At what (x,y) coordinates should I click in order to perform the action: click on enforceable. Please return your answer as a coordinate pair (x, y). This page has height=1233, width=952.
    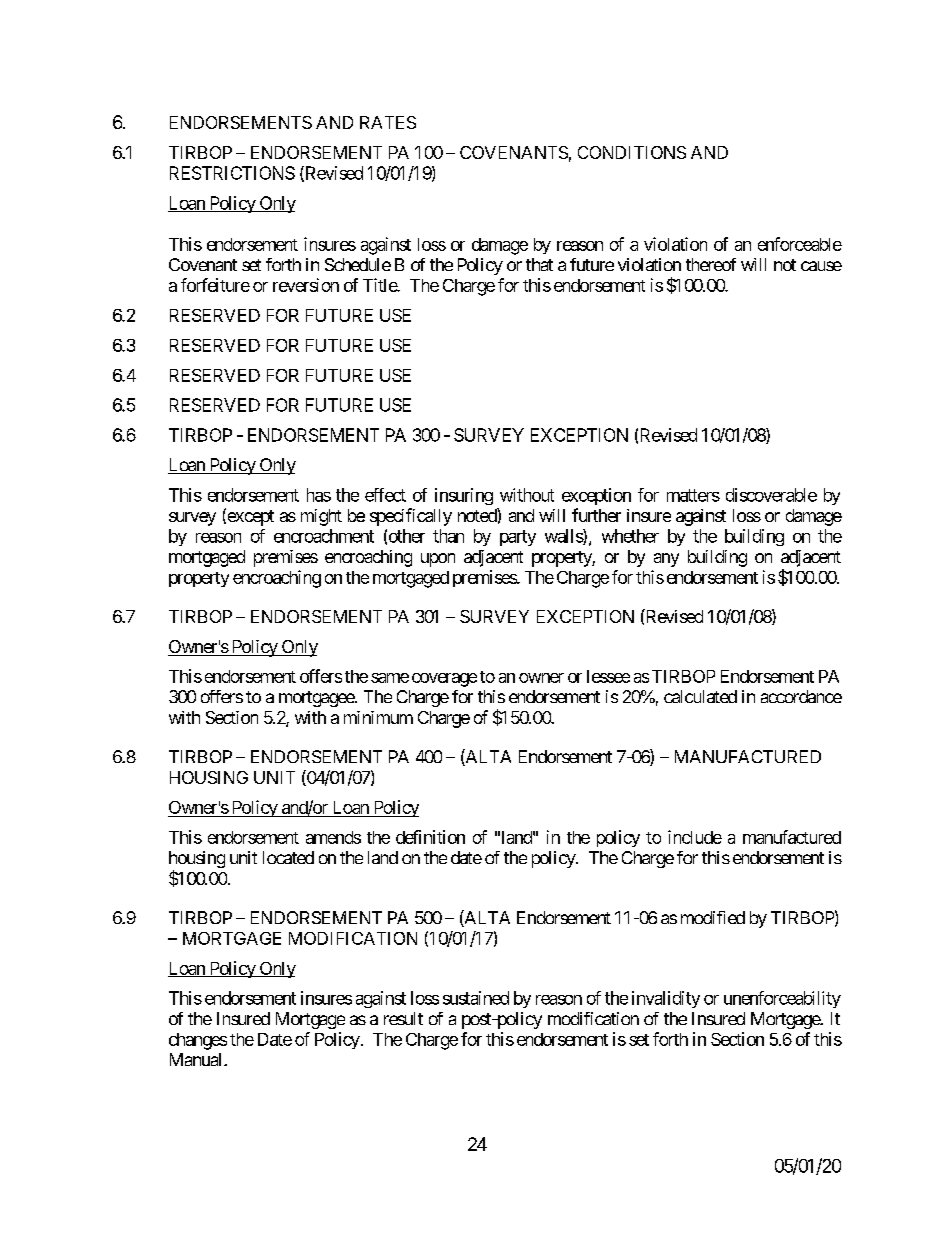
    Looking at the image, I should click on (800, 244).
